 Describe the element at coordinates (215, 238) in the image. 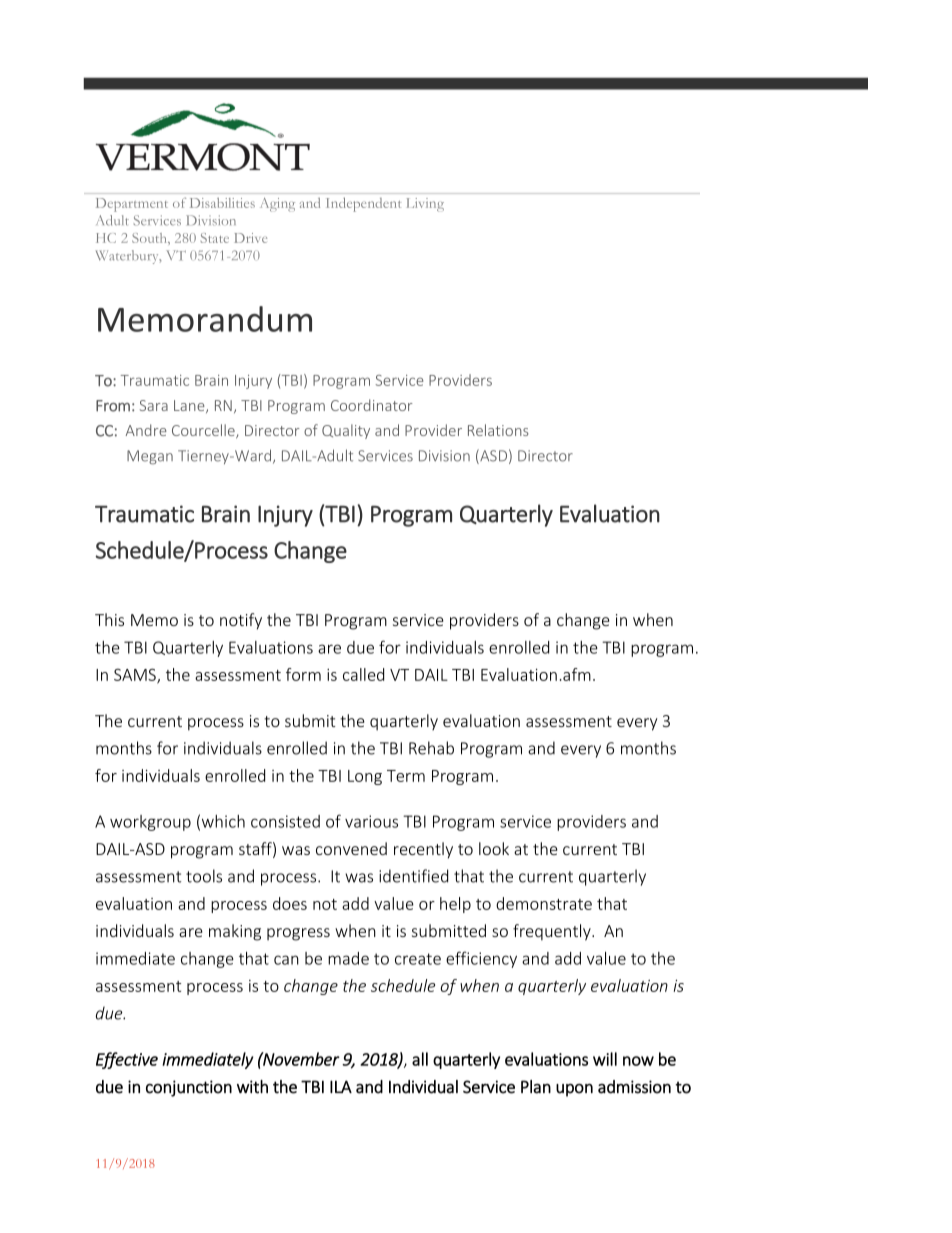

I see `State` at that location.
